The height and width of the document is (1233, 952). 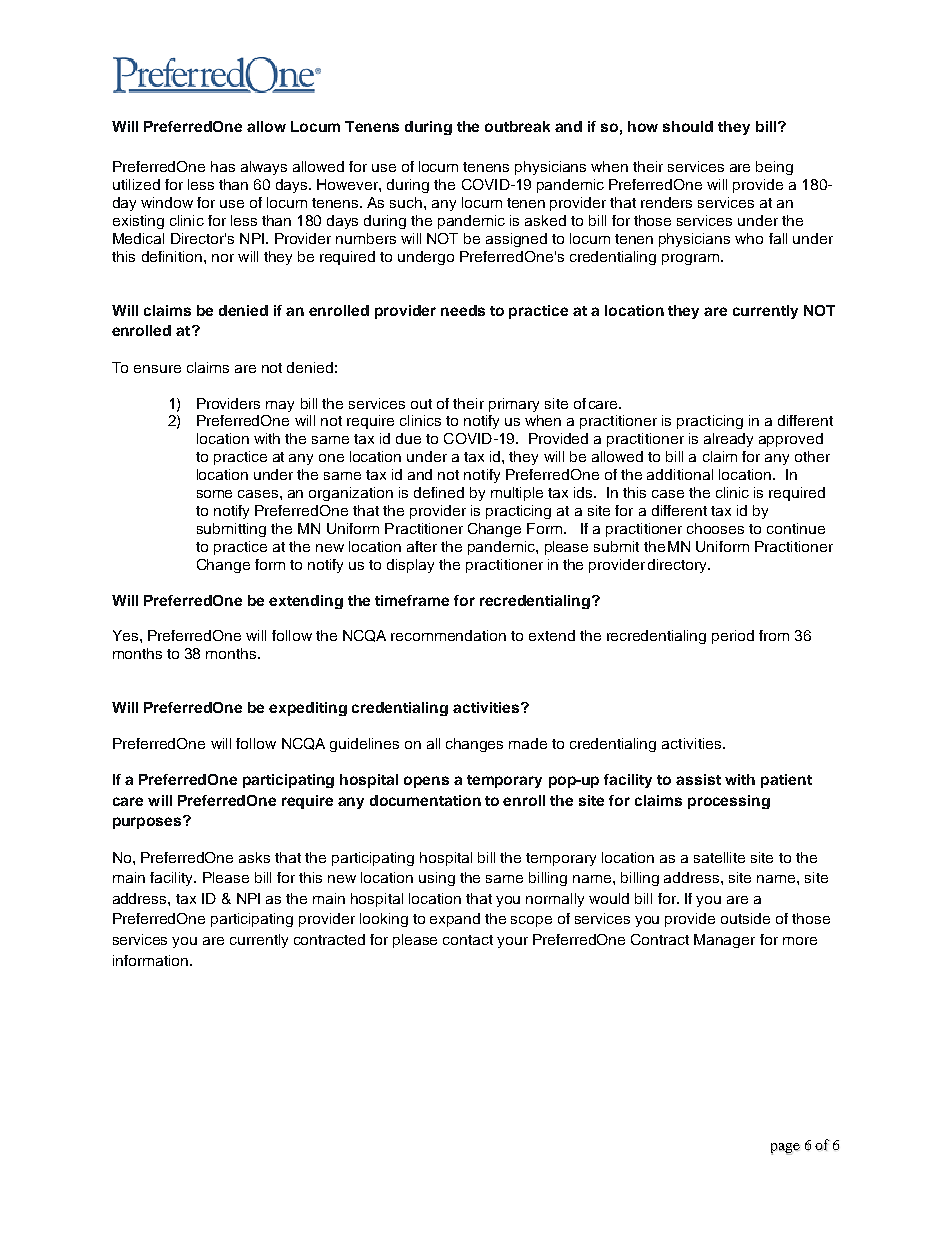 I want to click on satellite, so click(x=719, y=857).
